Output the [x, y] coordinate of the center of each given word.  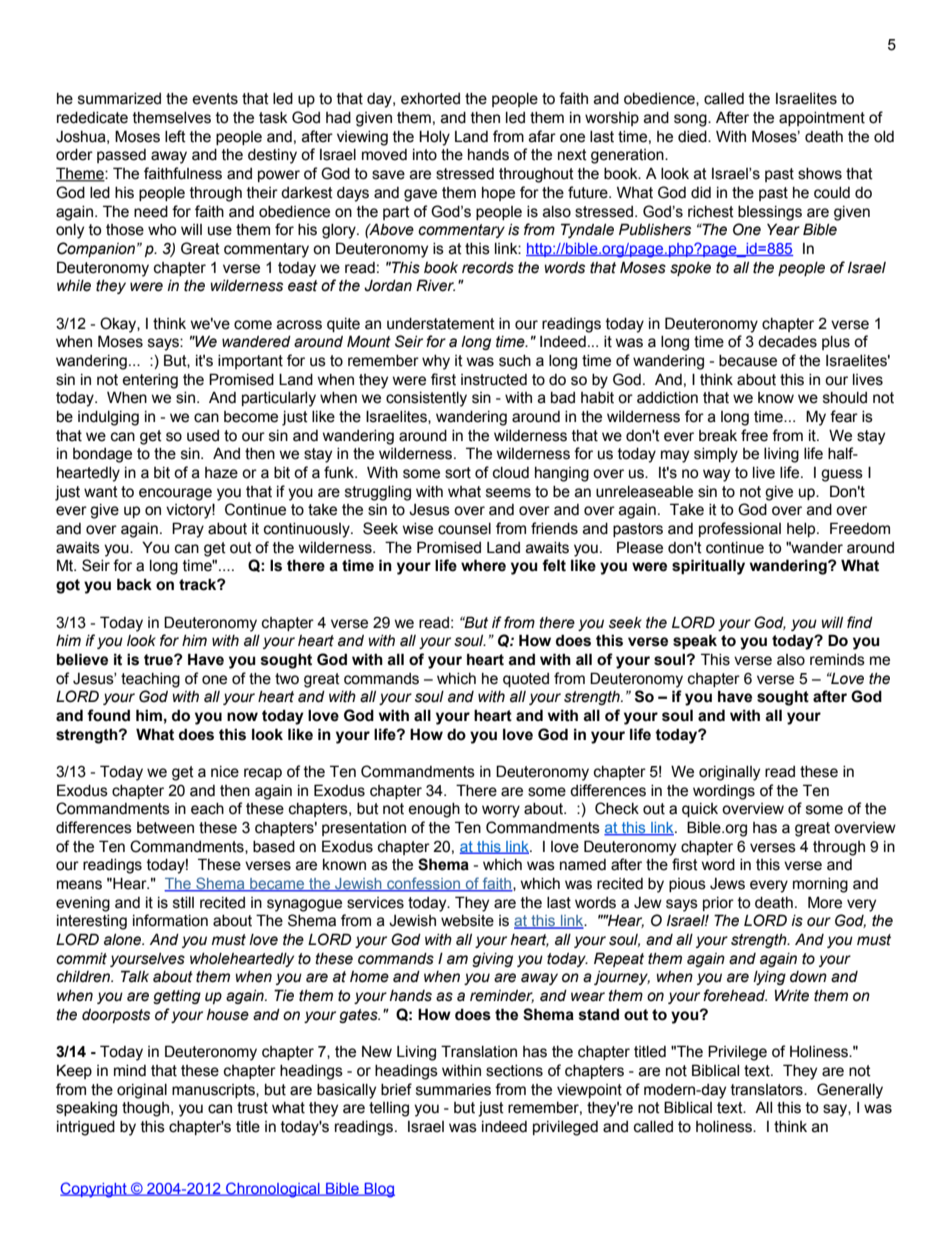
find [860, 622]
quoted [526, 680]
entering [150, 381]
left [175, 136]
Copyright [94, 1190]
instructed [494, 380]
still [183, 903]
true [159, 660]
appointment [822, 119]
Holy [434, 138]
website [467, 921]
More [825, 902]
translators [768, 1090]
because [748, 361]
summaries [453, 1090]
